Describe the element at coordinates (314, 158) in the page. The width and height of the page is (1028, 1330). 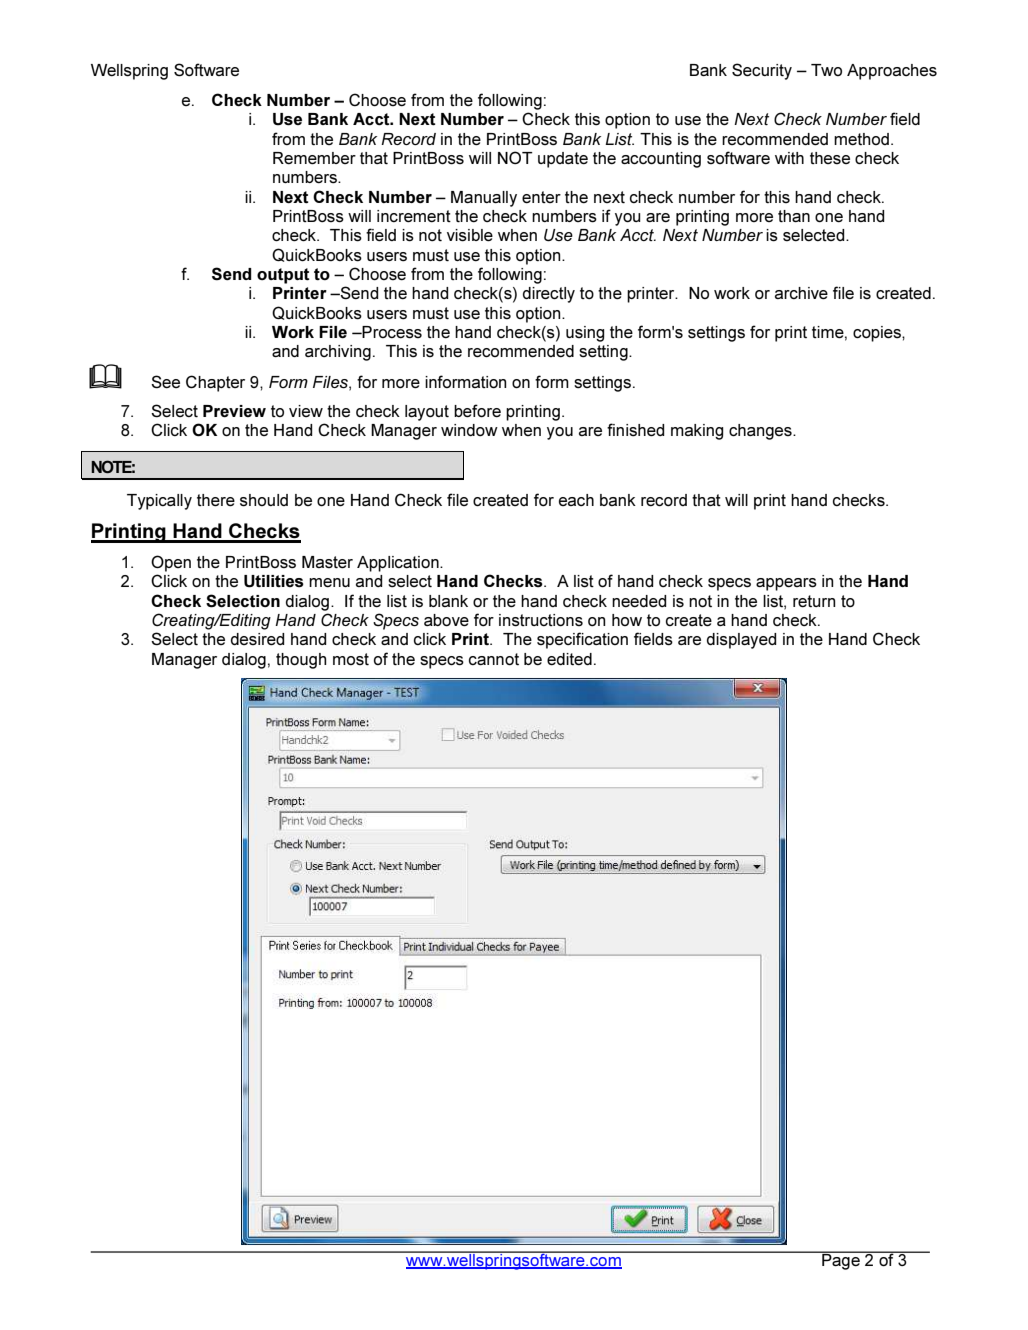
I see `Remember` at that location.
